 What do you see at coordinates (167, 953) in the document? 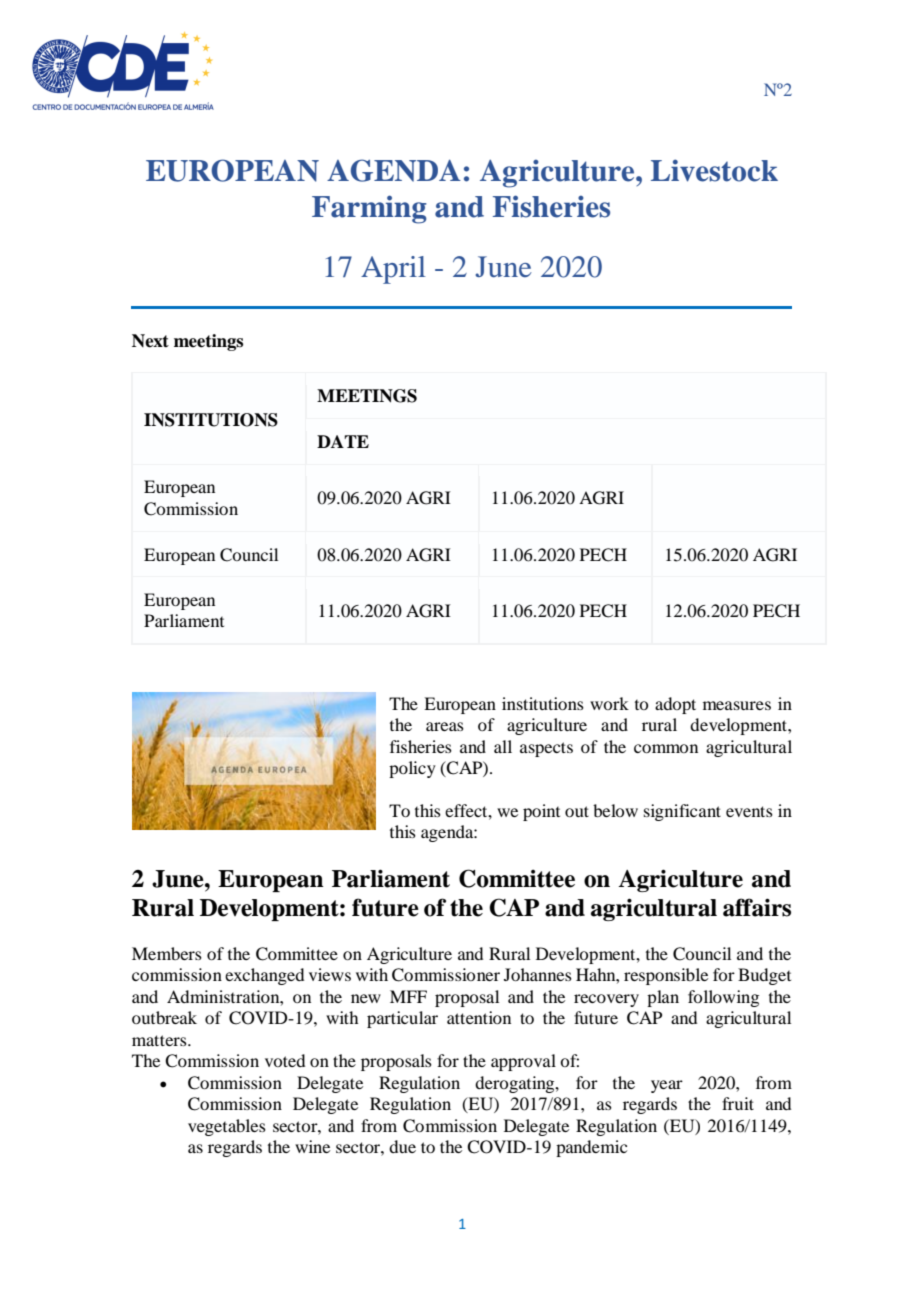
I see `Members` at bounding box center [167, 953].
